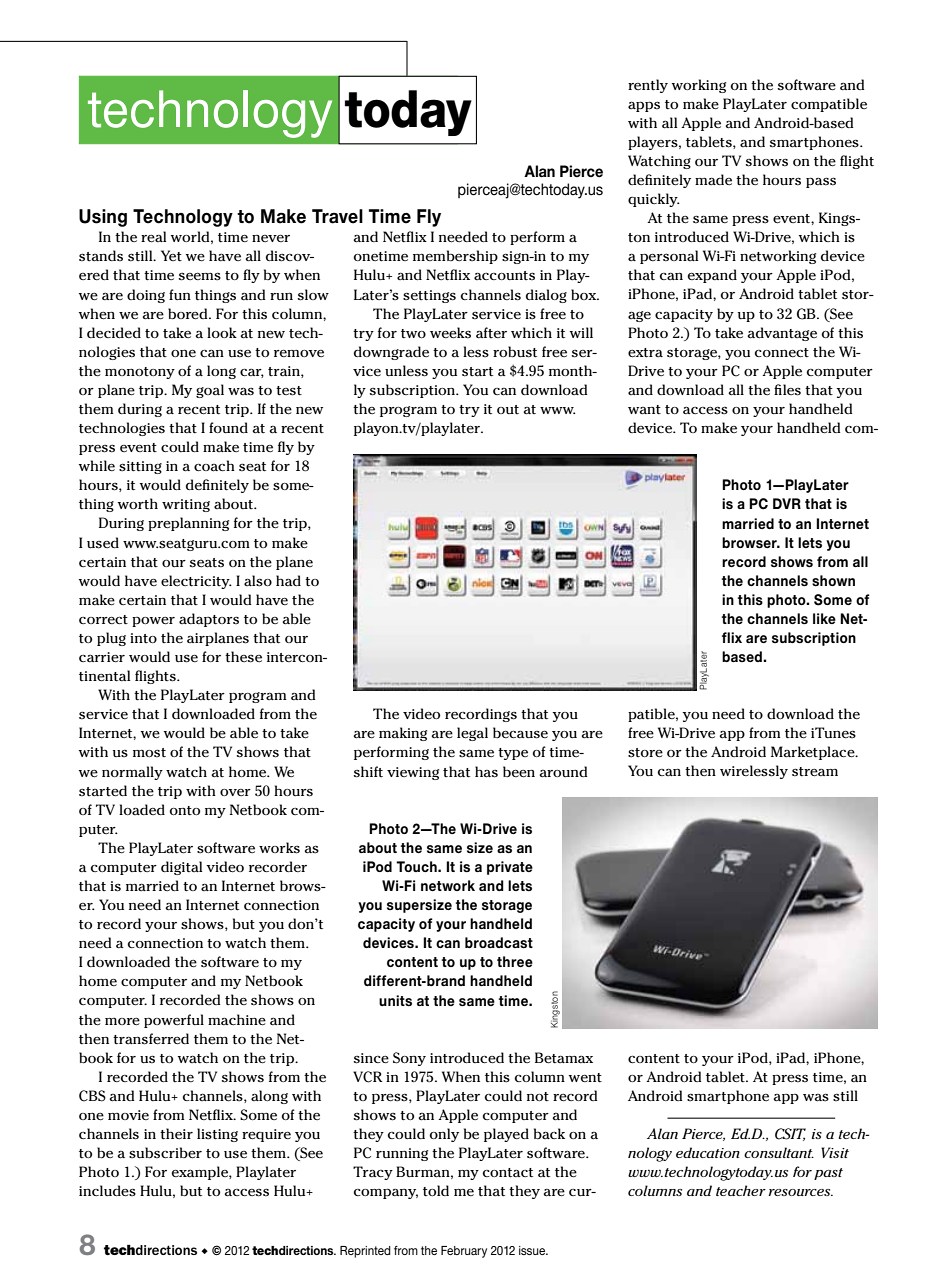 Image resolution: width=947 pixels, height=1288 pixels. I want to click on robust, so click(515, 352).
